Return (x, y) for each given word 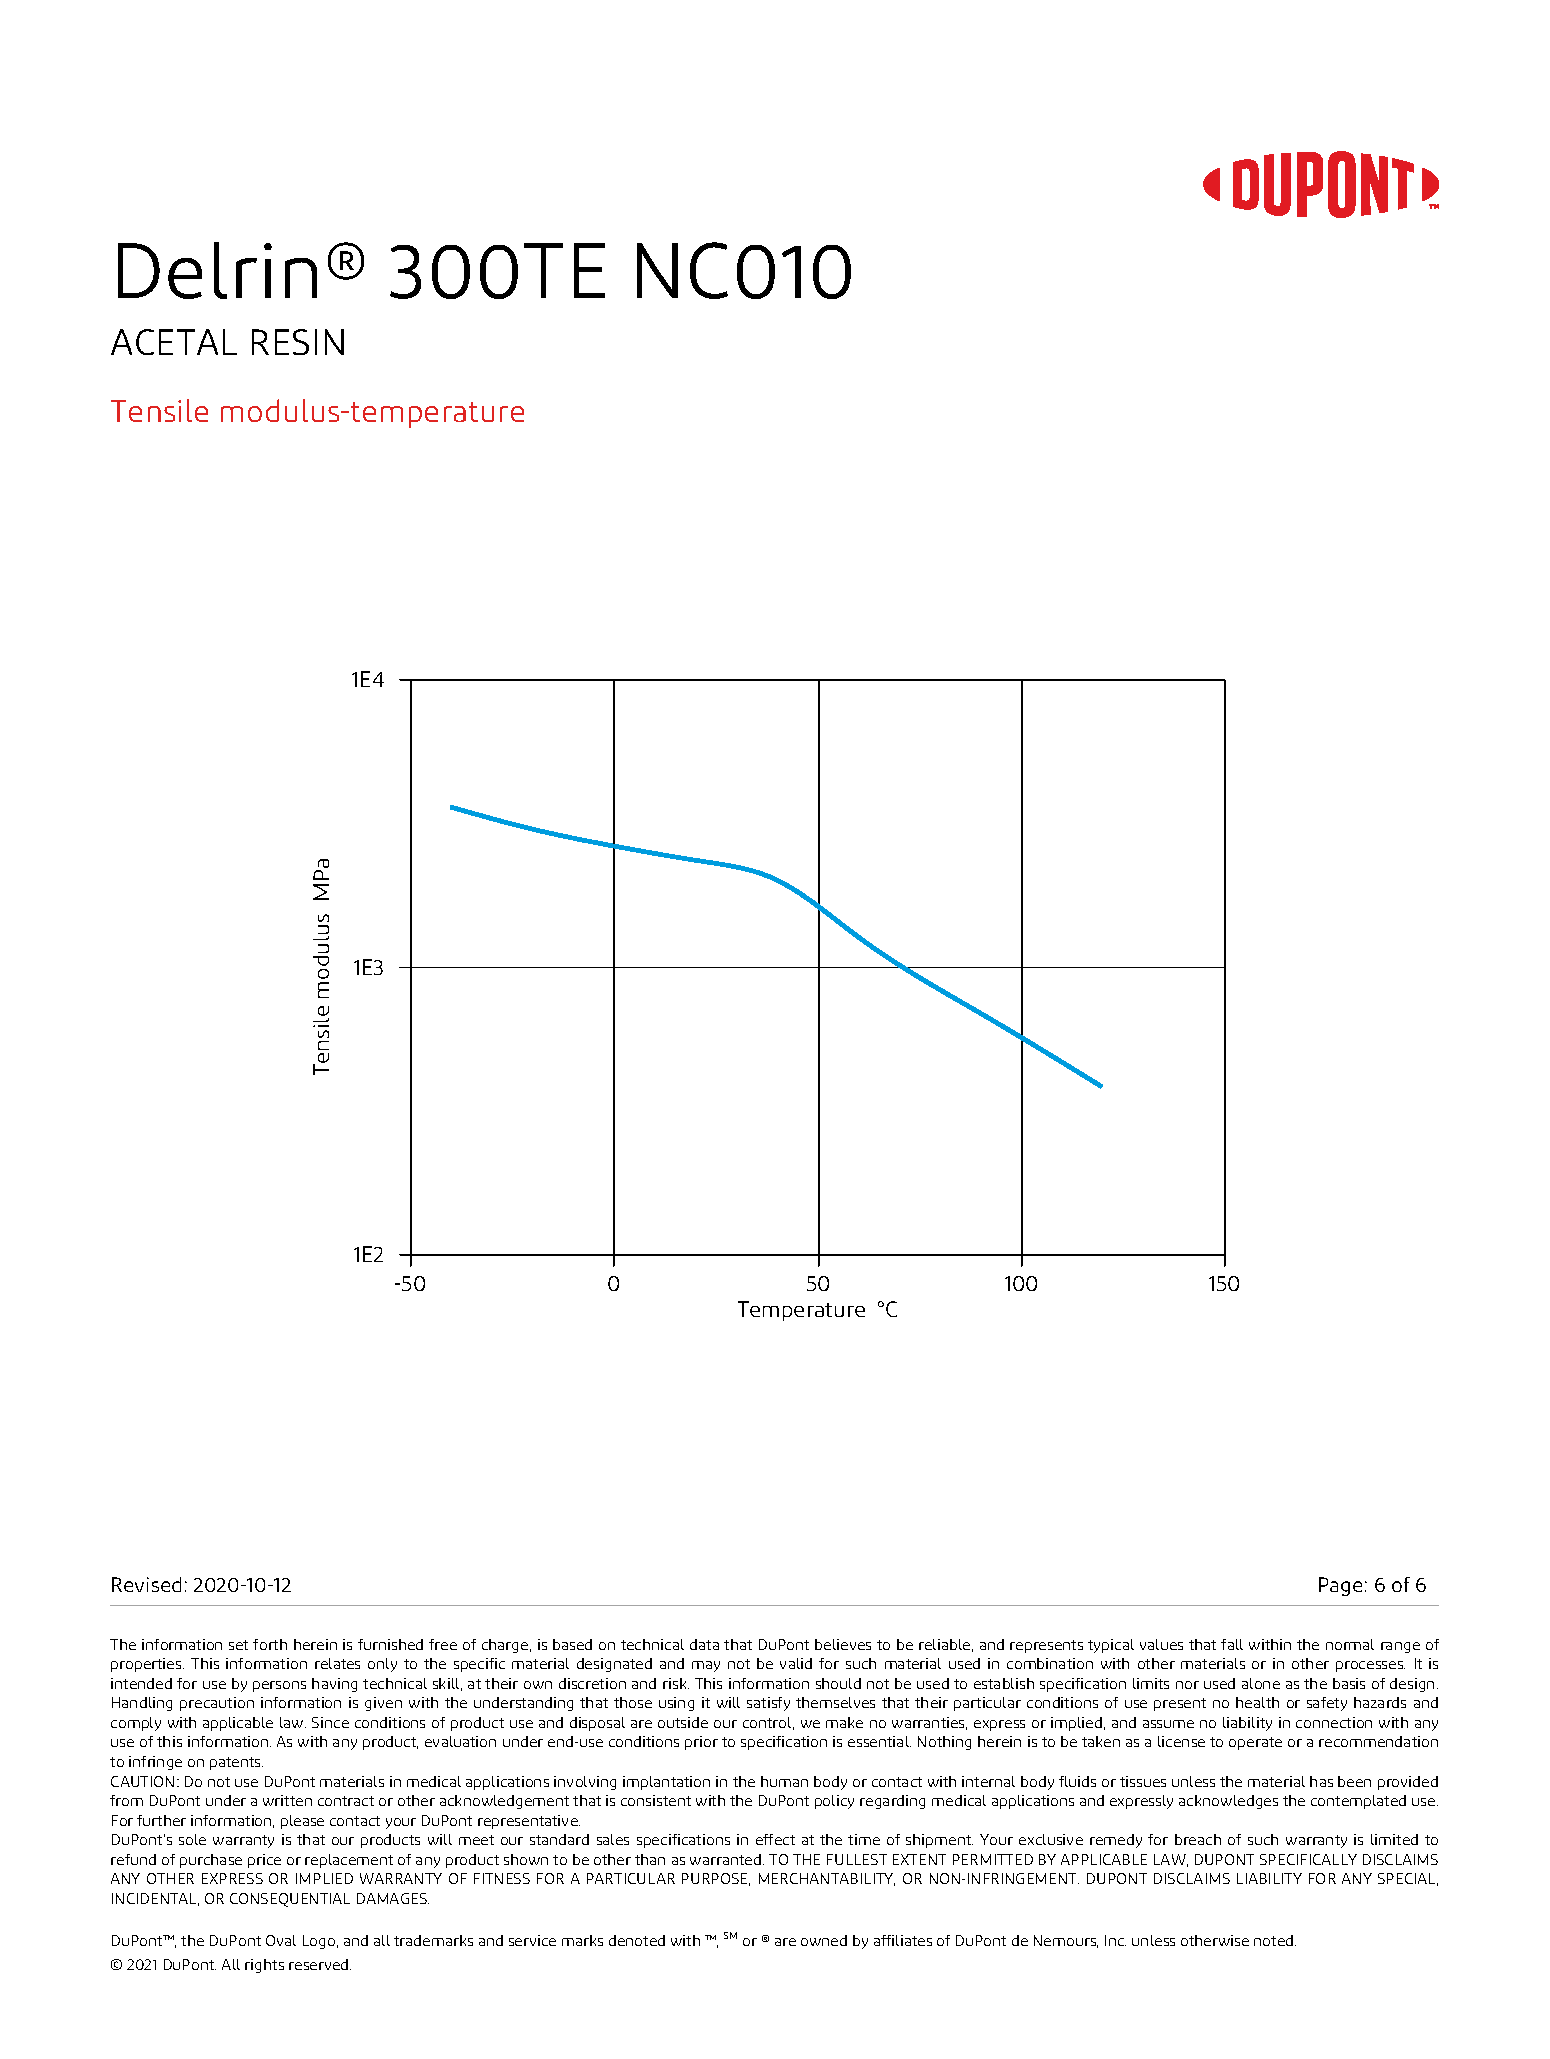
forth (270, 1644)
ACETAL (174, 342)
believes (843, 1644)
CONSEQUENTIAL (290, 1900)
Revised (146, 1584)
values (1161, 1644)
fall (1232, 1644)
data (704, 1644)
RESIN (298, 342)
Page (1340, 1586)
